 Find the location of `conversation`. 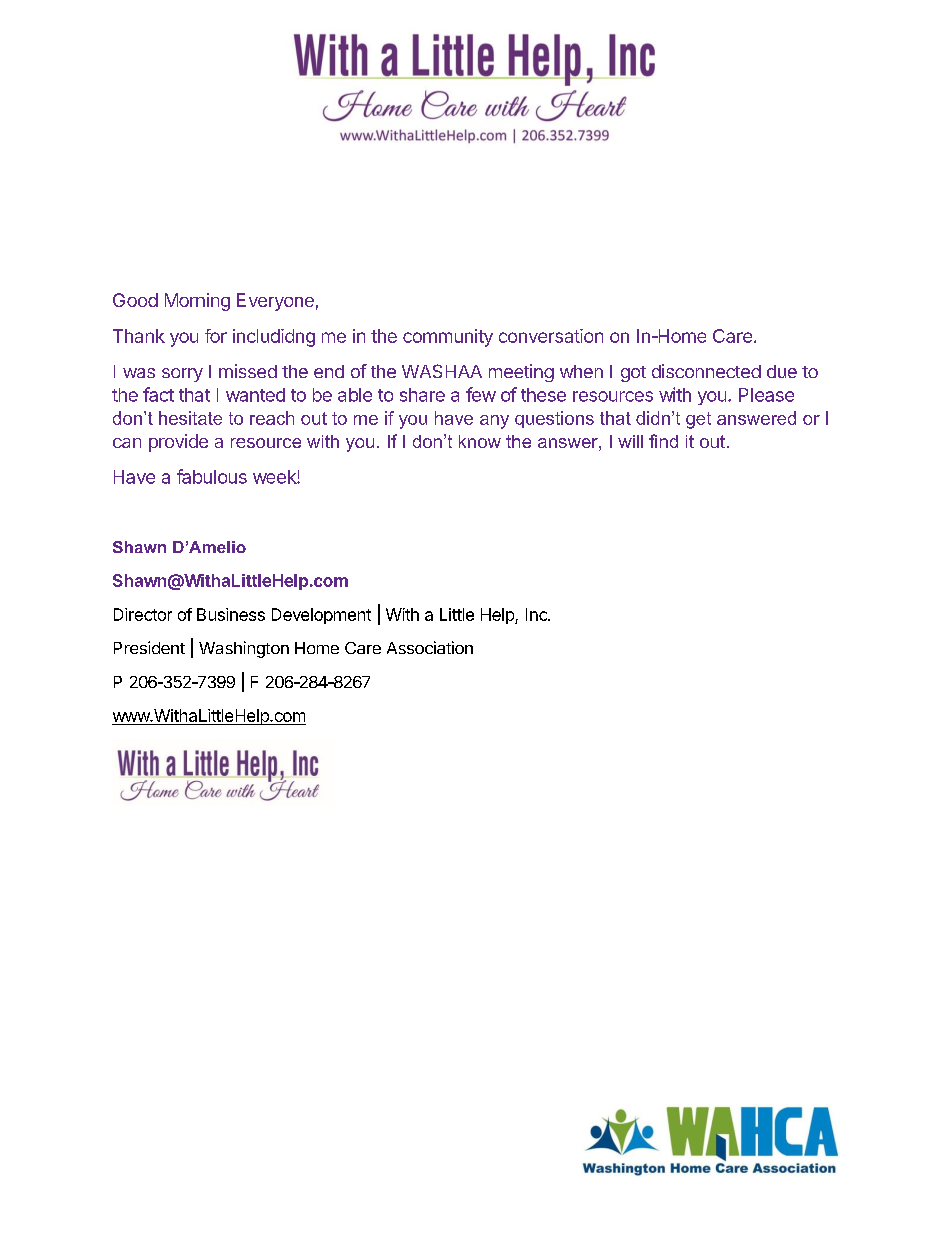

conversation is located at coordinates (551, 336).
